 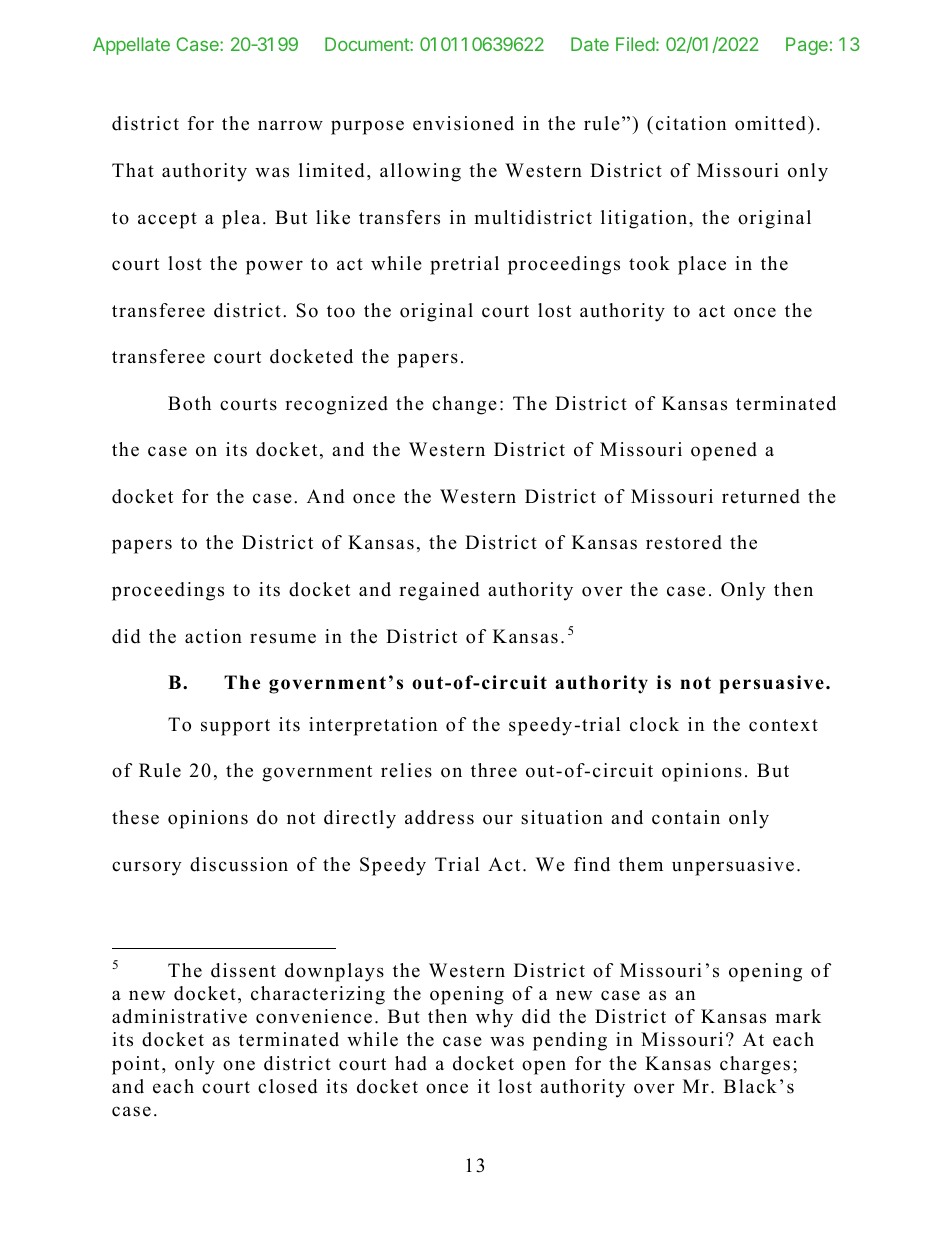 What do you see at coordinates (399, 217) in the screenshot?
I see `transfers` at bounding box center [399, 217].
